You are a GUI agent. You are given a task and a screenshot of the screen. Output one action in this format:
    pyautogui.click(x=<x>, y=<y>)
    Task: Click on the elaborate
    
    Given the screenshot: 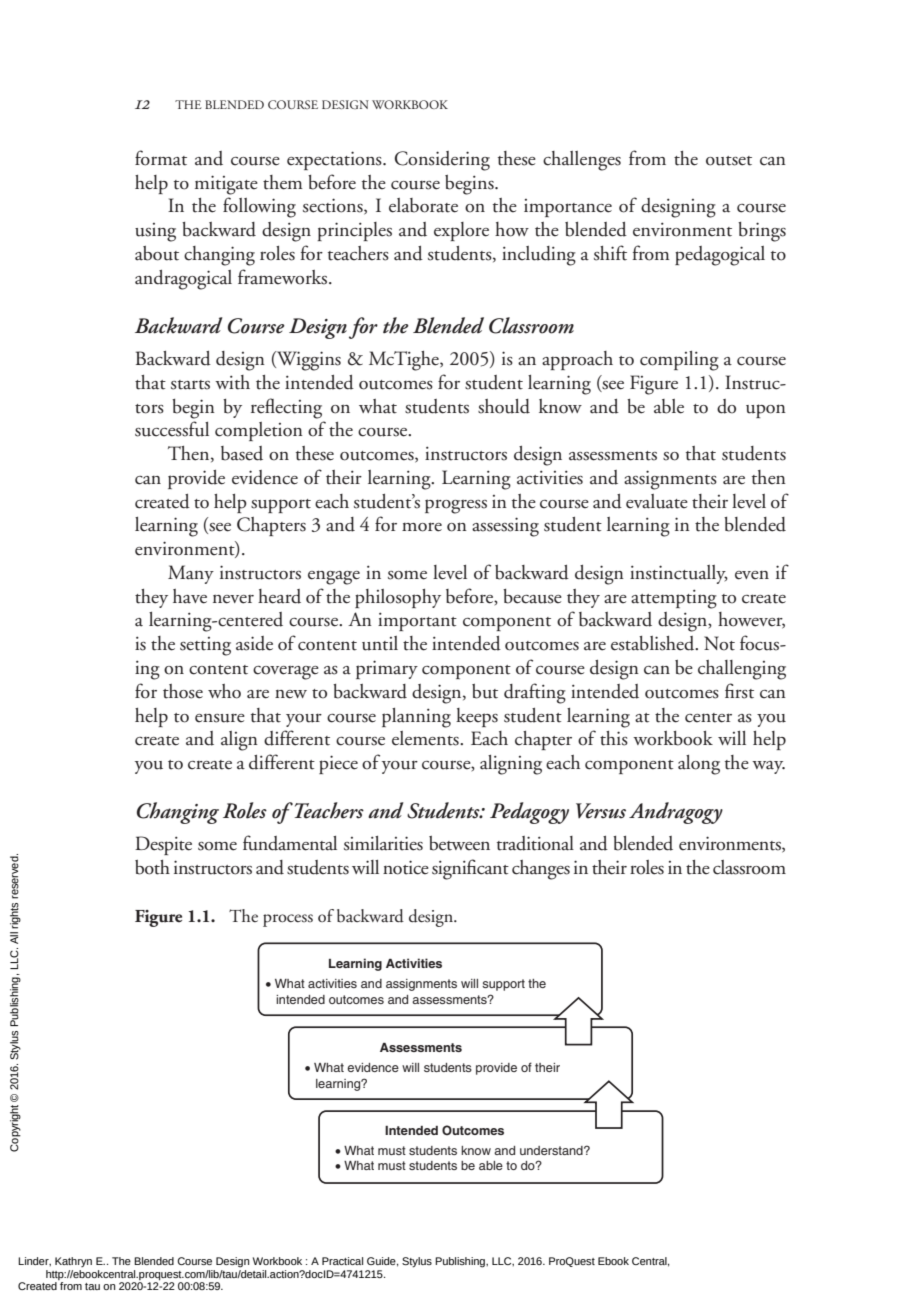 What is the action you would take?
    pyautogui.click(x=423, y=205)
